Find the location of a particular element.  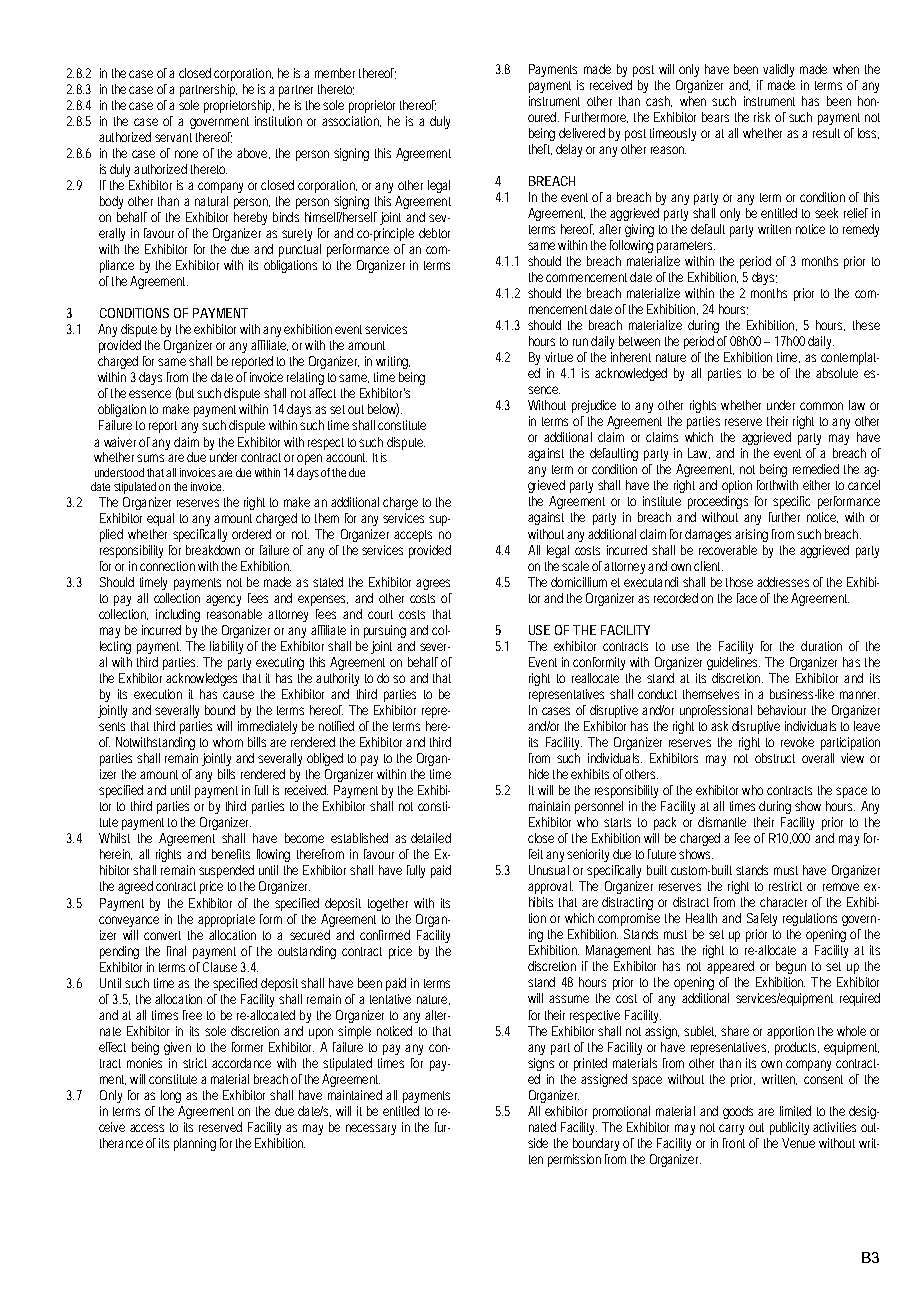

suspended is located at coordinates (226, 871).
